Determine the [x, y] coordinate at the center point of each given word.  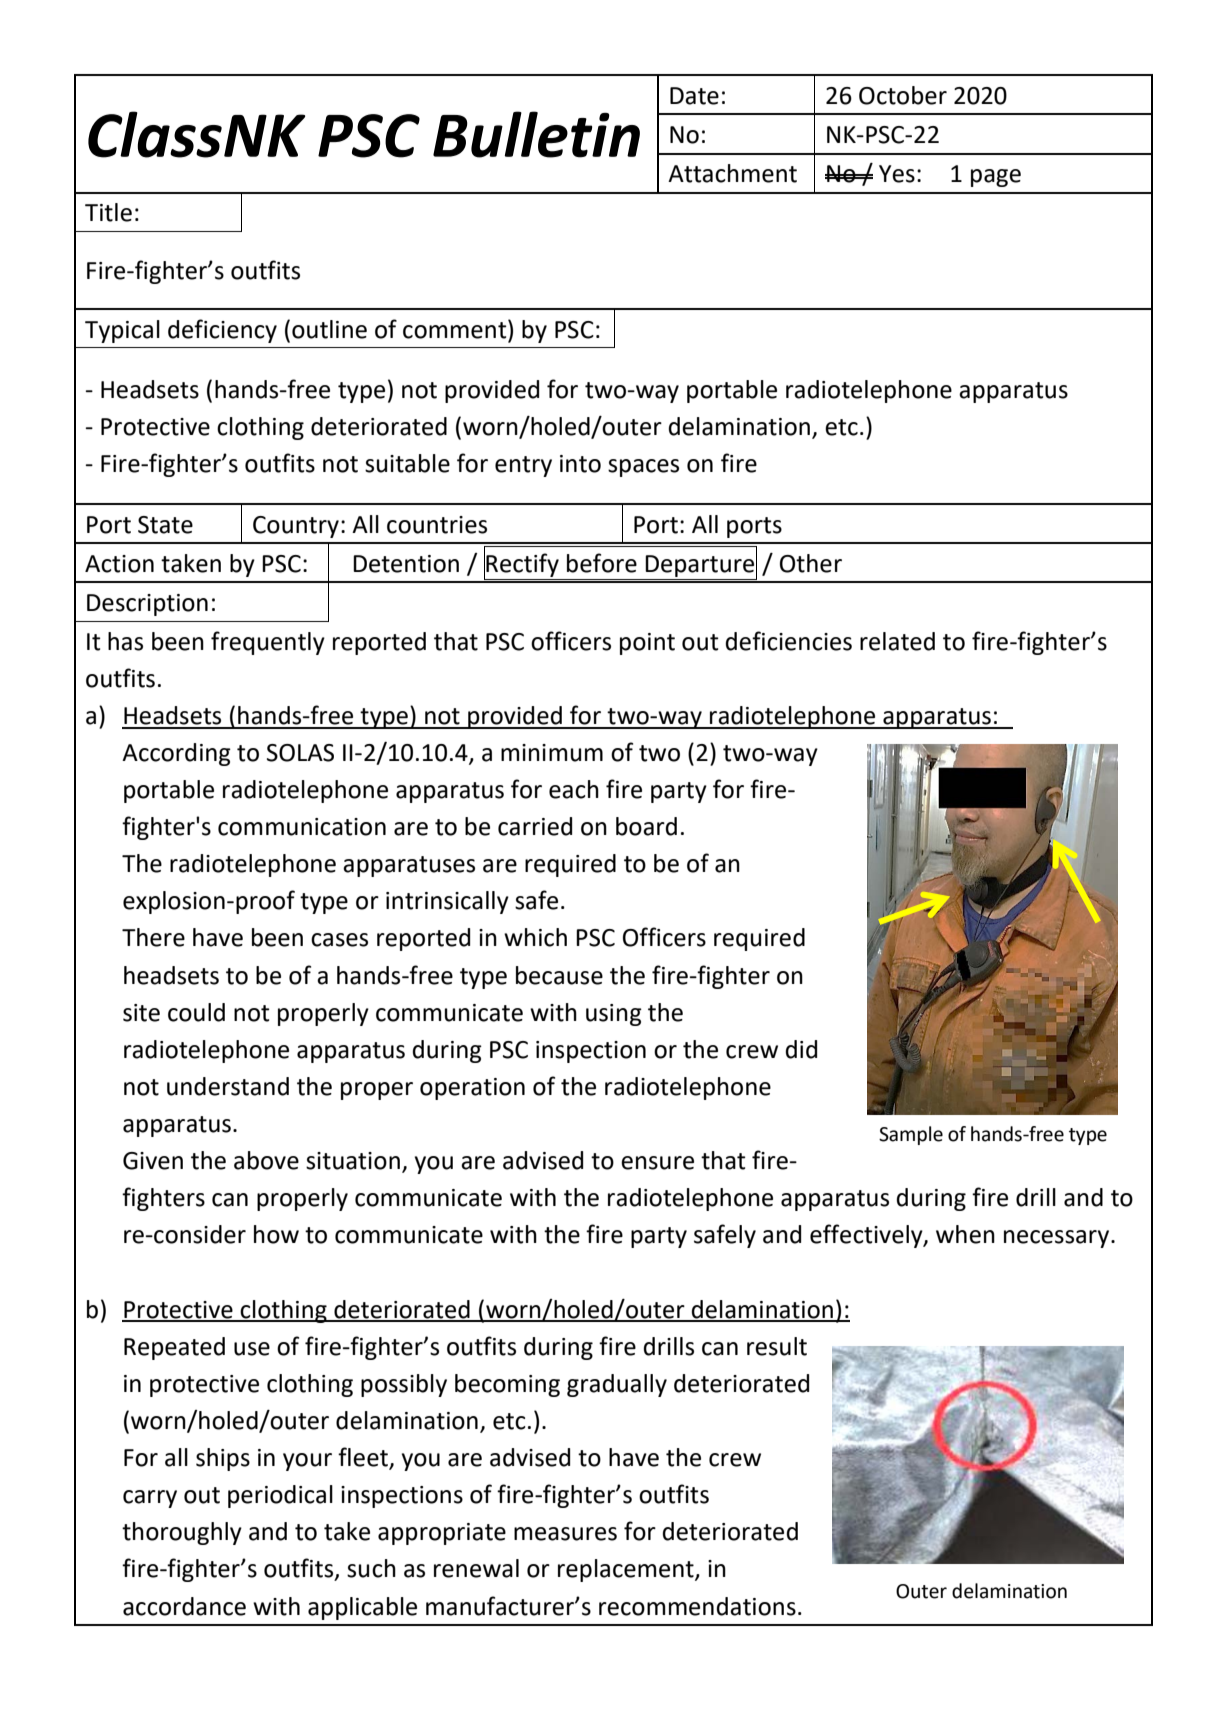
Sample [911, 1135]
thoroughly [182, 1533]
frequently [268, 643]
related [897, 641]
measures [565, 1534]
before [602, 563]
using [614, 1015]
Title [108, 212]
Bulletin [536, 134]
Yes [897, 174]
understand [228, 1086]
